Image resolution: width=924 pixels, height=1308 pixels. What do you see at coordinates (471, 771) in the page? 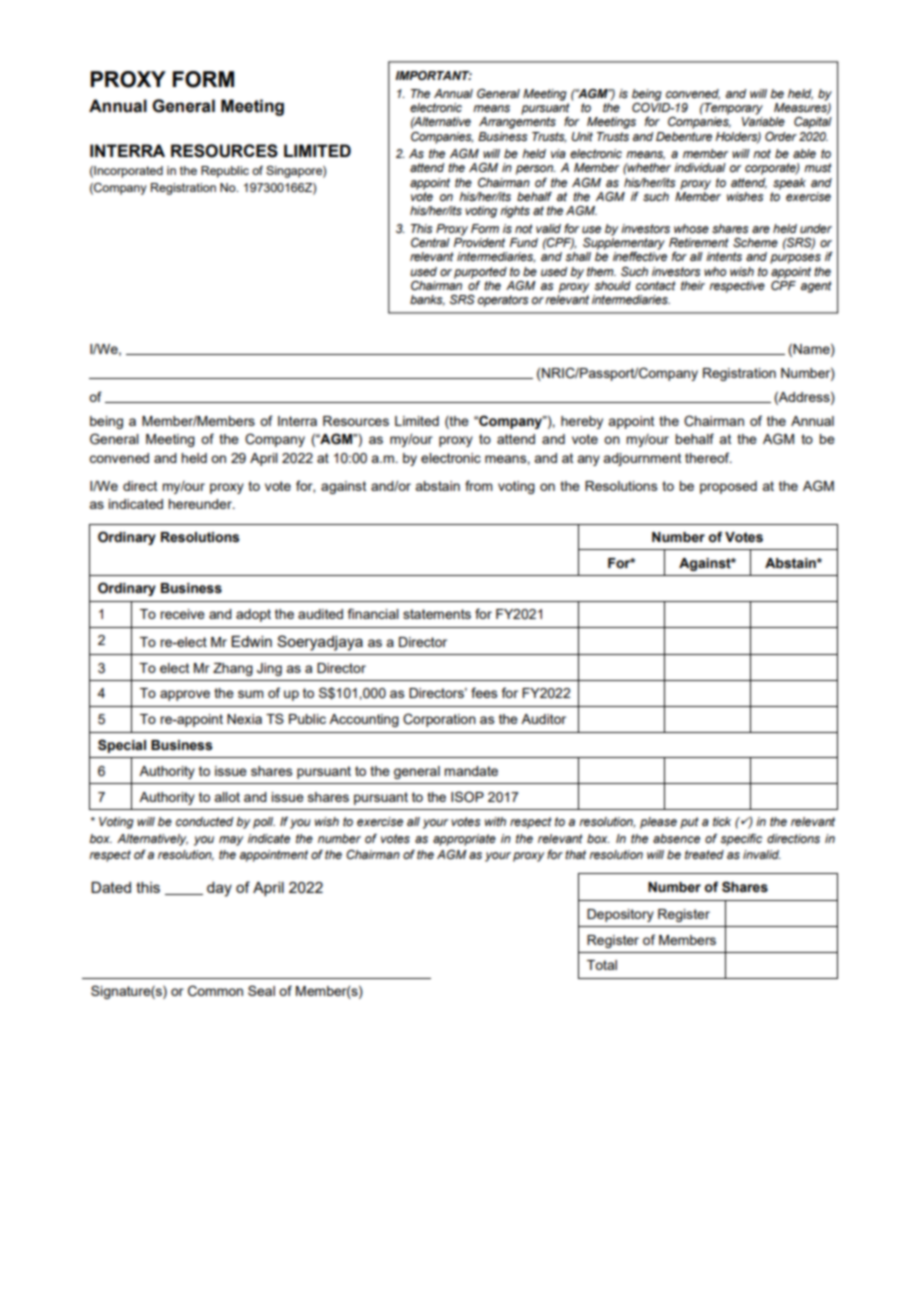
I see `mandate` at bounding box center [471, 771].
